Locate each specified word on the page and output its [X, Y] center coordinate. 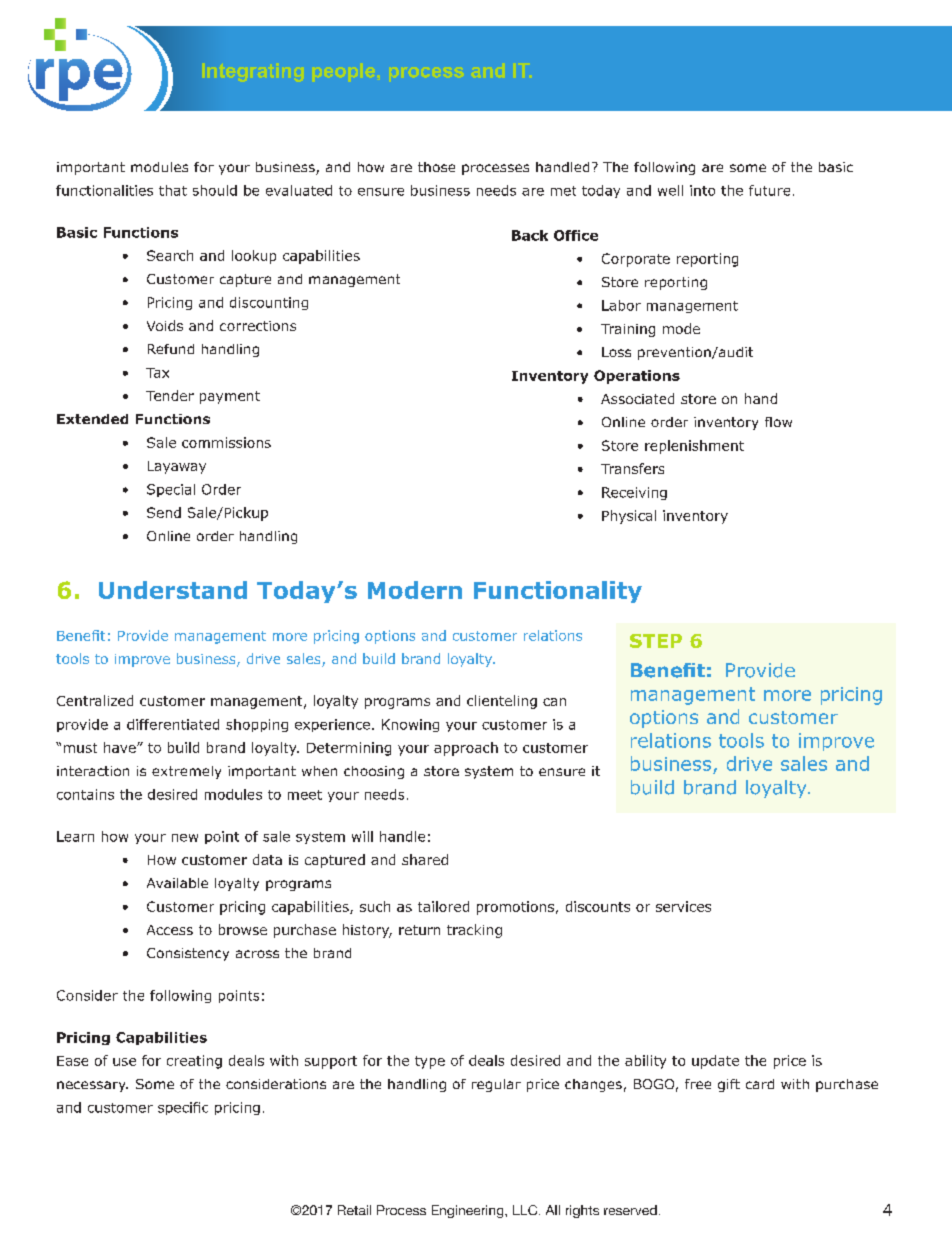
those [436, 167]
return [419, 930]
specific [183, 1108]
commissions [226, 442]
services [683, 906]
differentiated [173, 724]
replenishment [694, 447]
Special [171, 490]
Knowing [410, 725]
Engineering [469, 1211]
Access [170, 930]
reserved [630, 1210]
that [173, 190]
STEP [656, 641]
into [702, 190]
